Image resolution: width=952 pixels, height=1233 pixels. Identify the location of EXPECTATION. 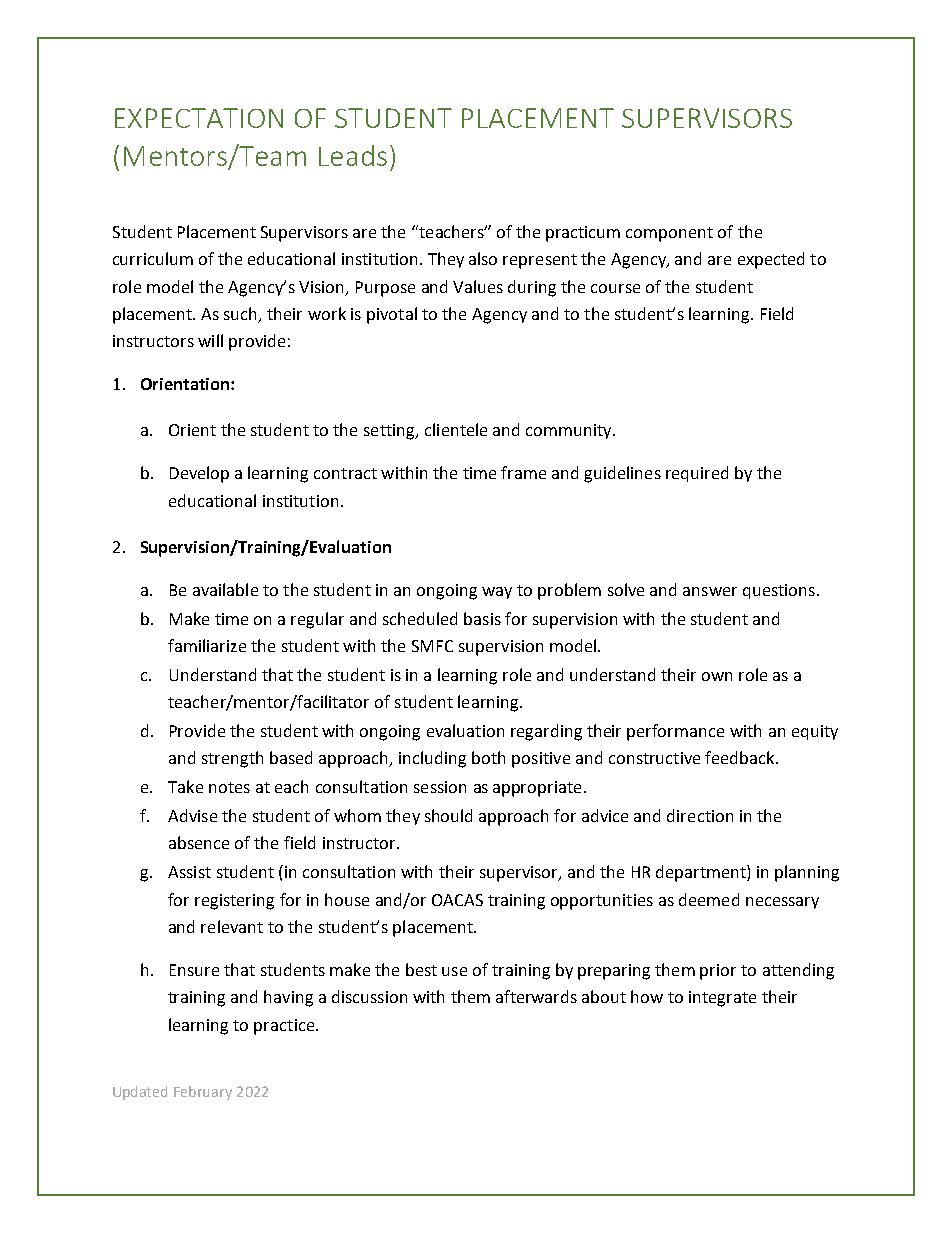
(199, 118).
